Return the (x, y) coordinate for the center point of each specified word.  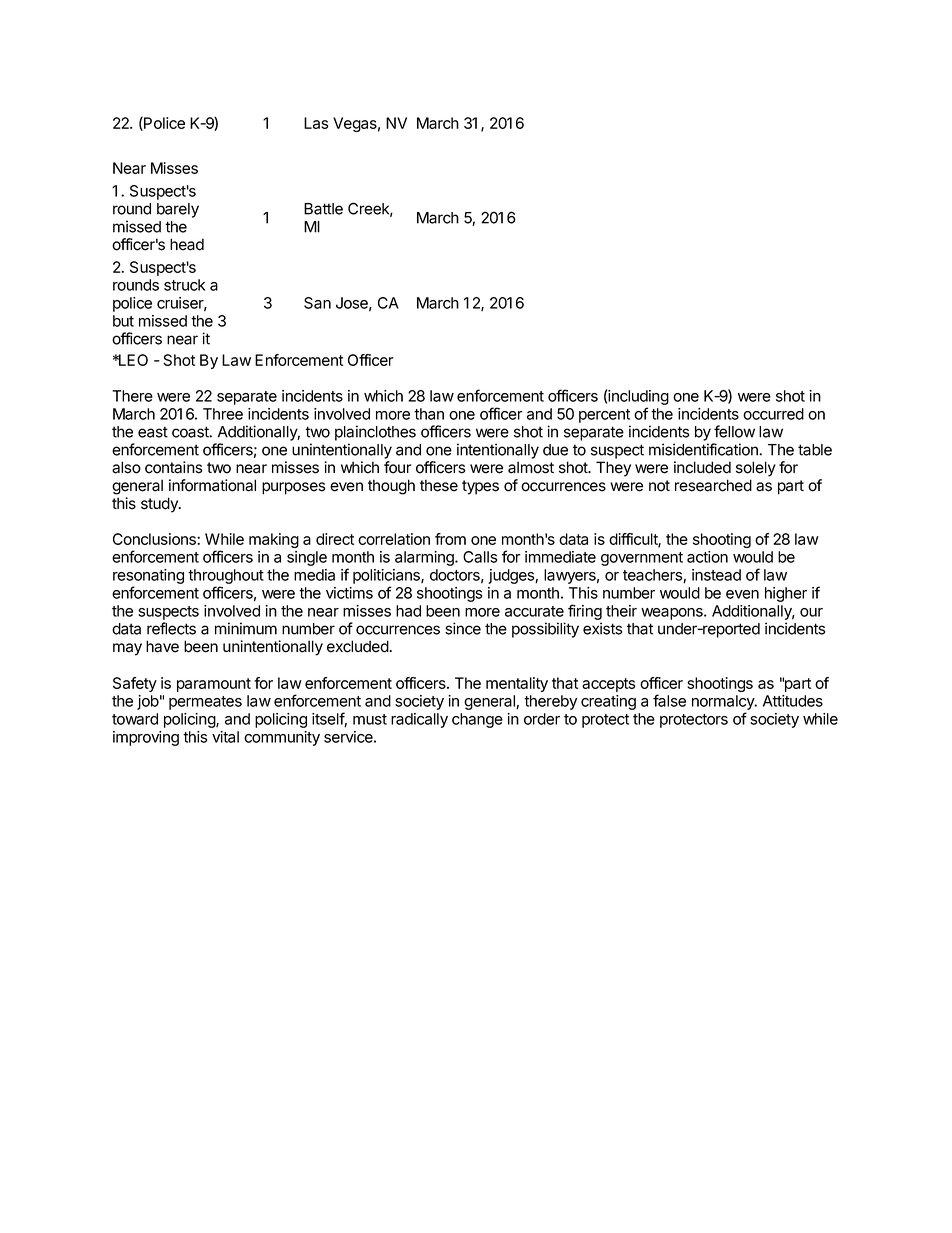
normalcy (724, 704)
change (477, 720)
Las (316, 123)
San (317, 303)
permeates (205, 703)
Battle (323, 209)
